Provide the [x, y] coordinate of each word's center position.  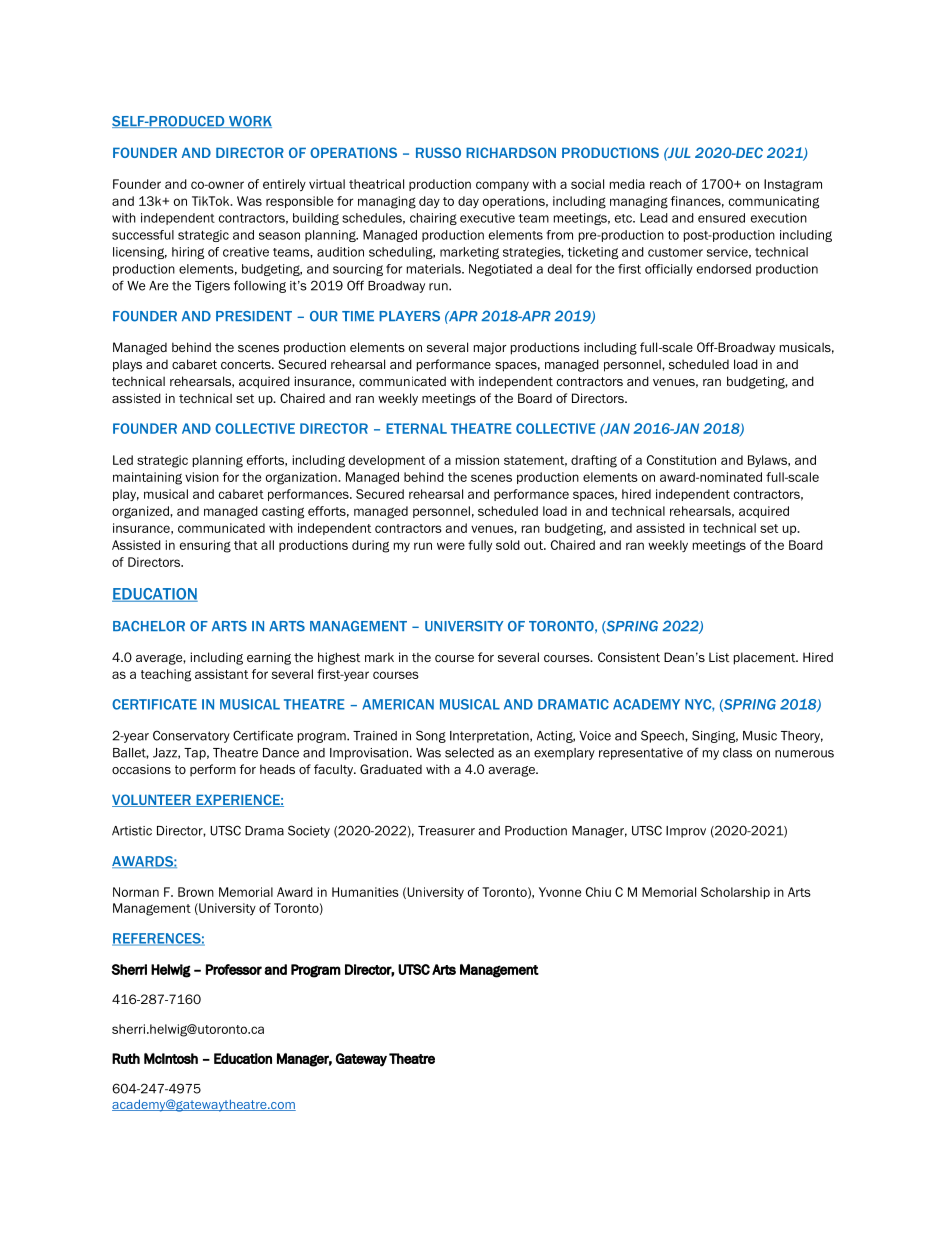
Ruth [126, 1058]
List [719, 657]
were [451, 546]
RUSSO [438, 152]
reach [665, 184]
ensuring [205, 546]
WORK [249, 122]
